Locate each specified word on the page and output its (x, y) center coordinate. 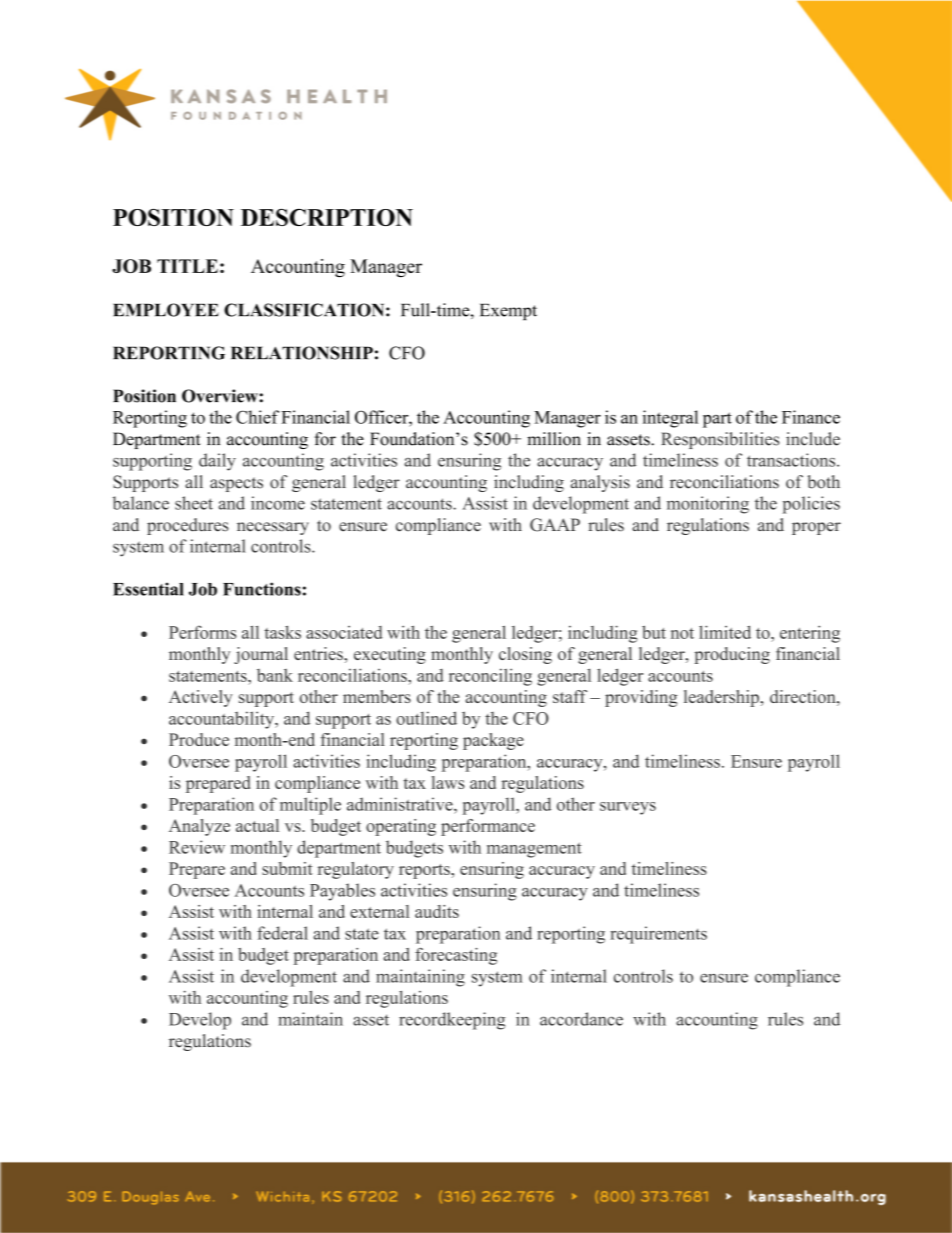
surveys (628, 808)
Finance (811, 417)
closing (525, 655)
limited (725, 632)
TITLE (187, 266)
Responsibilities (720, 440)
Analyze (199, 827)
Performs (202, 632)
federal (282, 933)
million (554, 439)
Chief (257, 417)
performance (488, 827)
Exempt (508, 312)
